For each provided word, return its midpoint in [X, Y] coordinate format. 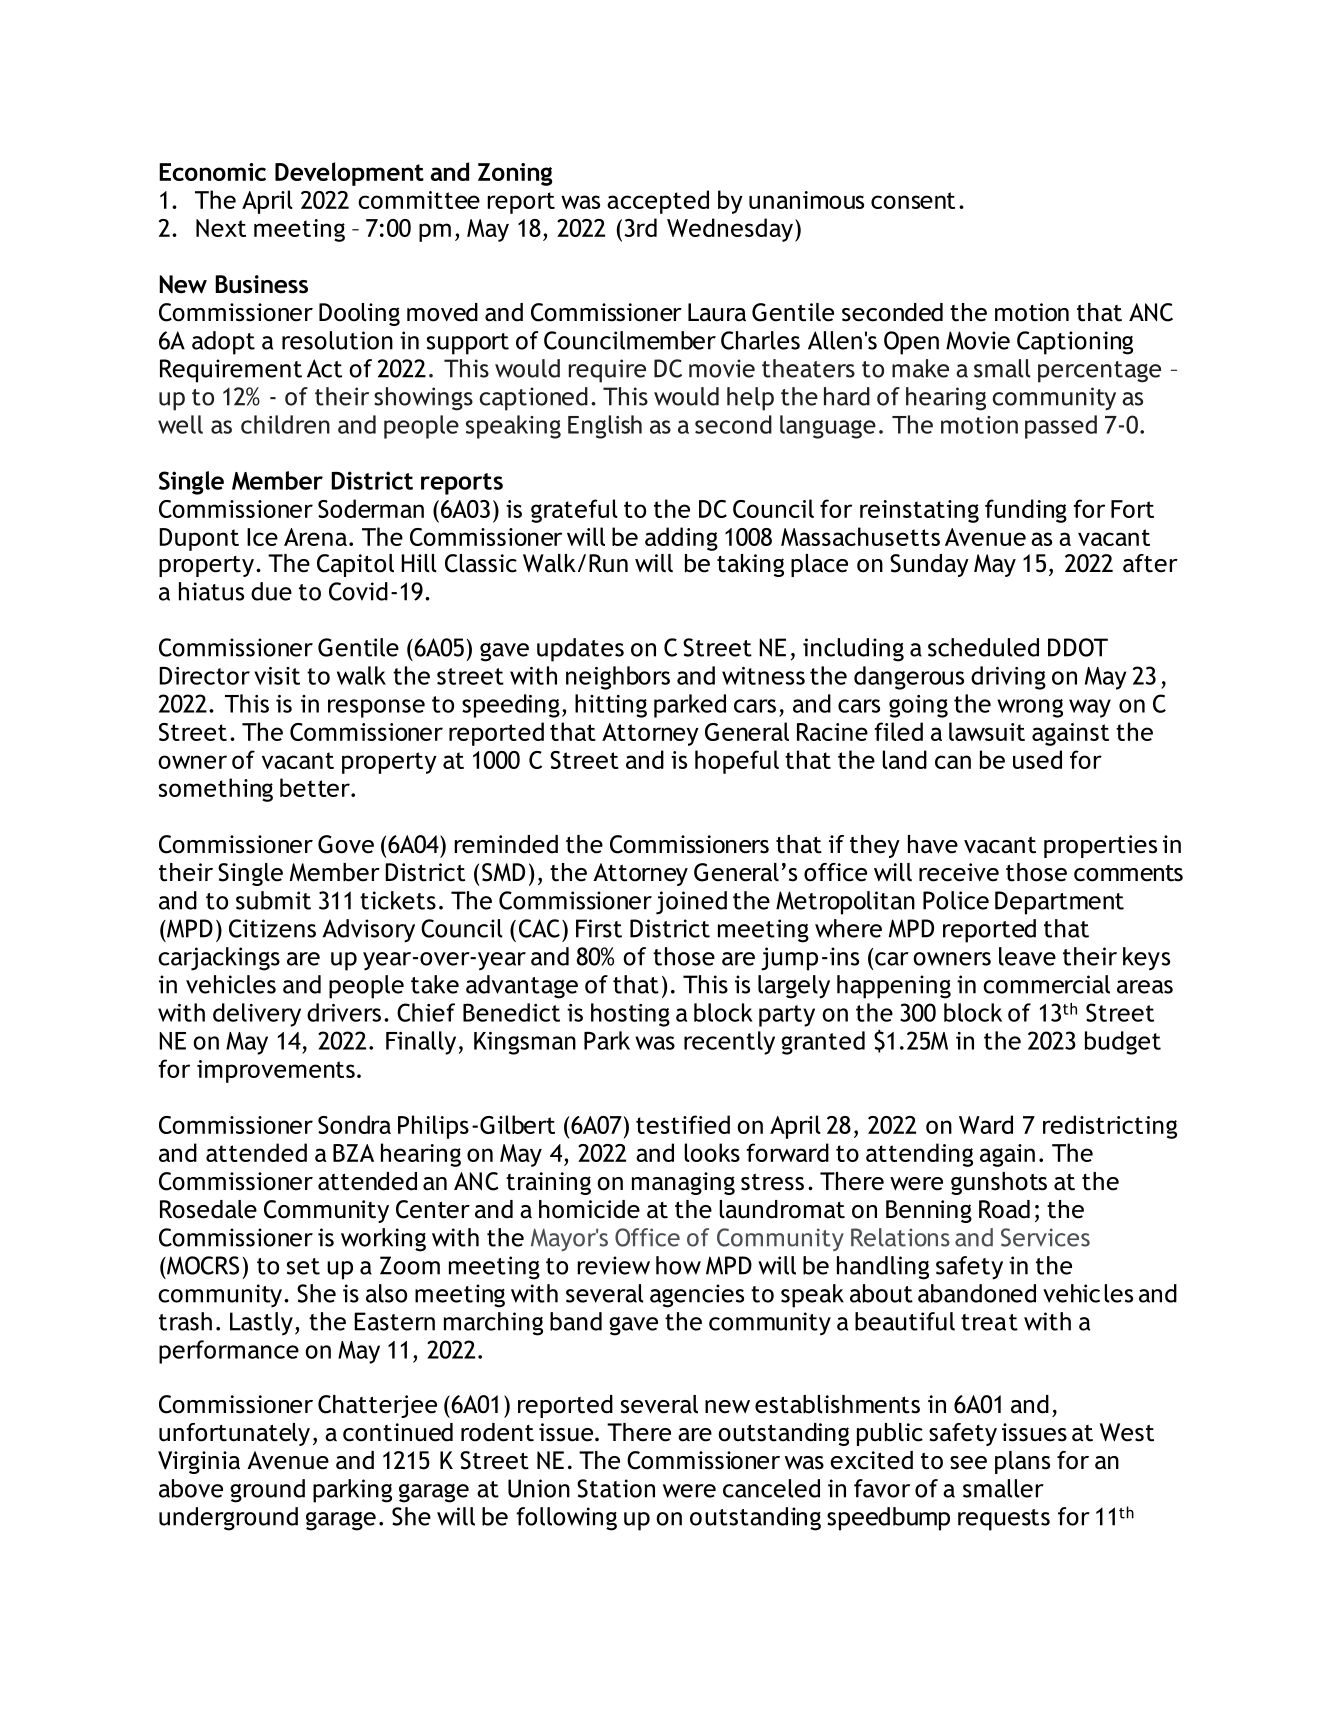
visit [277, 676]
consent [913, 200]
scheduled [983, 647]
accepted [658, 202]
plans [1022, 1462]
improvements [276, 1071]
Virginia [199, 1462]
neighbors [618, 678]
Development [349, 174]
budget [1123, 1043]
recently [729, 1043]
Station [616, 1488]
